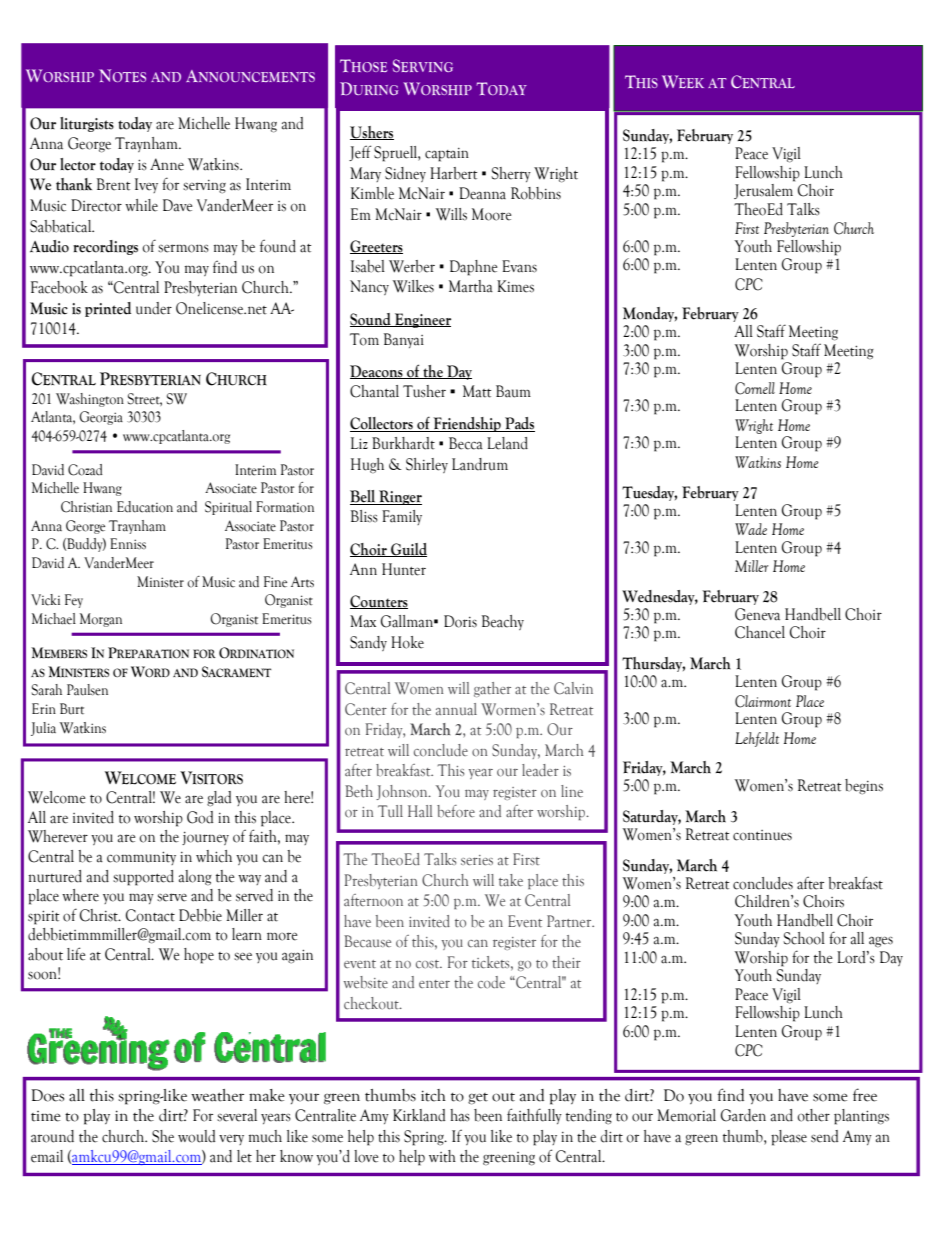 Image resolution: width=952 pixels, height=1233 pixels. I want to click on Sherry, so click(511, 174).
